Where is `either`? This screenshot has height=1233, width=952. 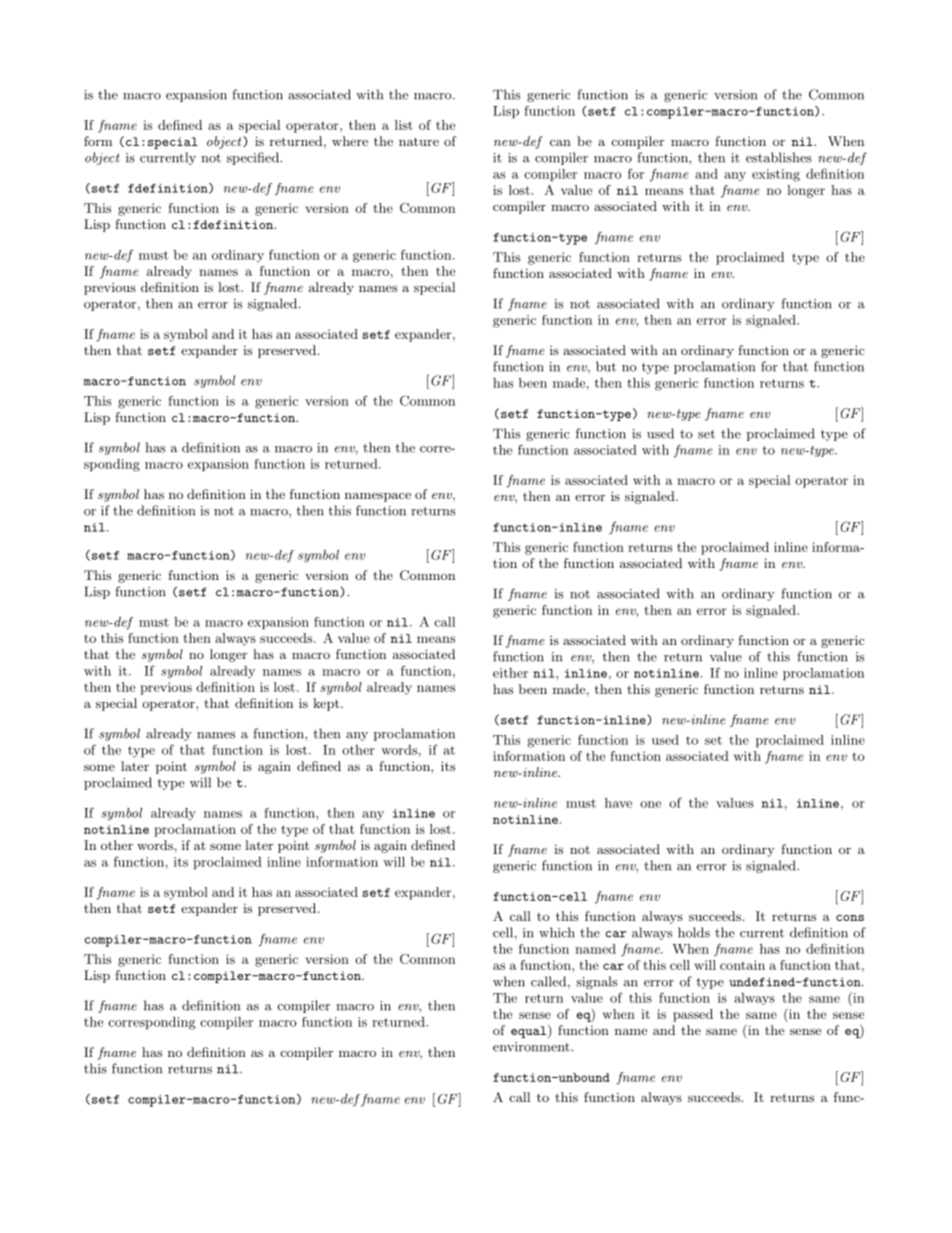
either is located at coordinates (510, 673).
